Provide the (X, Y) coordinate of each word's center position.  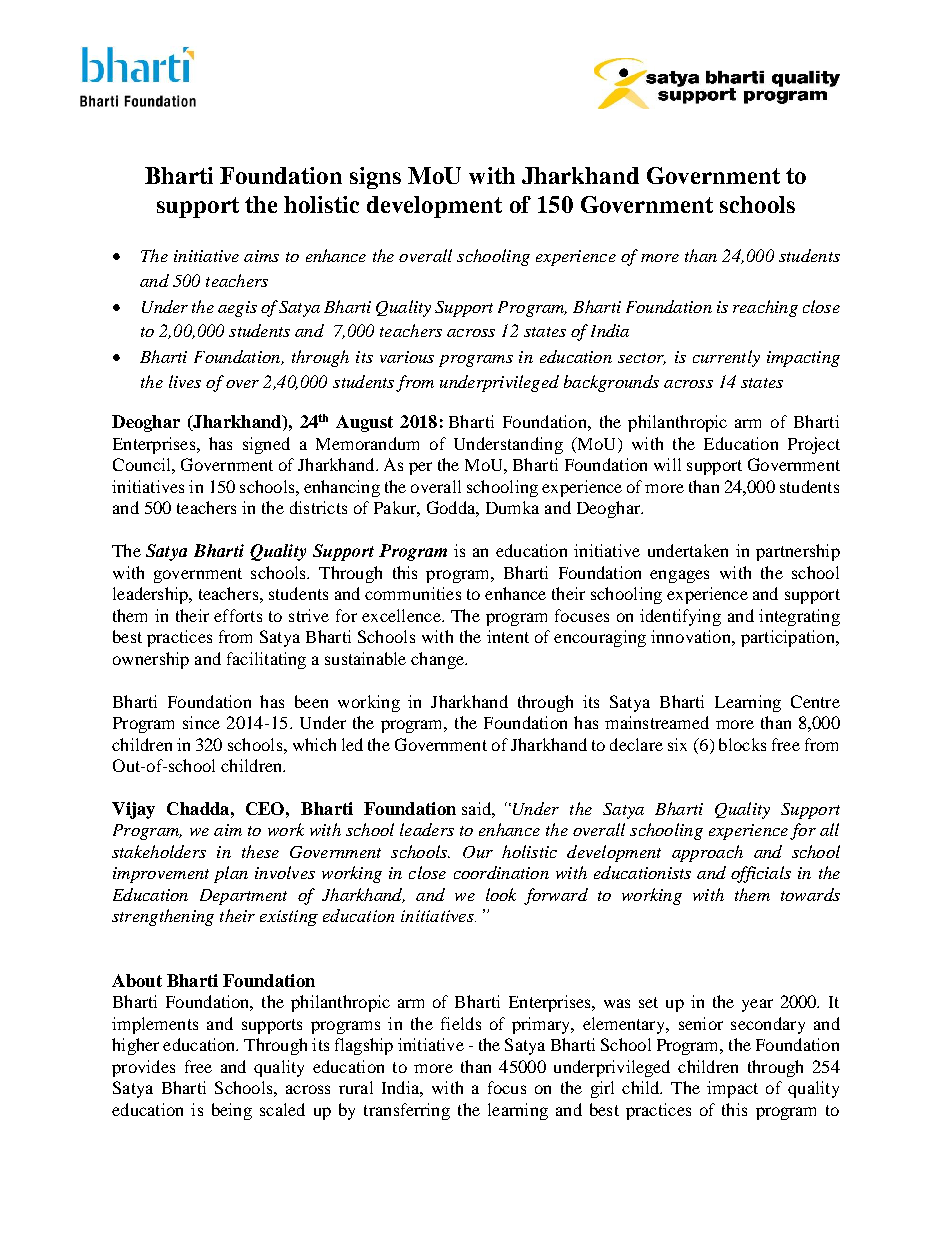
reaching (765, 308)
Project (814, 445)
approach (707, 853)
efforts (238, 615)
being (232, 1111)
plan (231, 874)
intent (508, 636)
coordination (501, 872)
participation (789, 638)
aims (261, 256)
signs (375, 178)
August (364, 423)
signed (266, 445)
